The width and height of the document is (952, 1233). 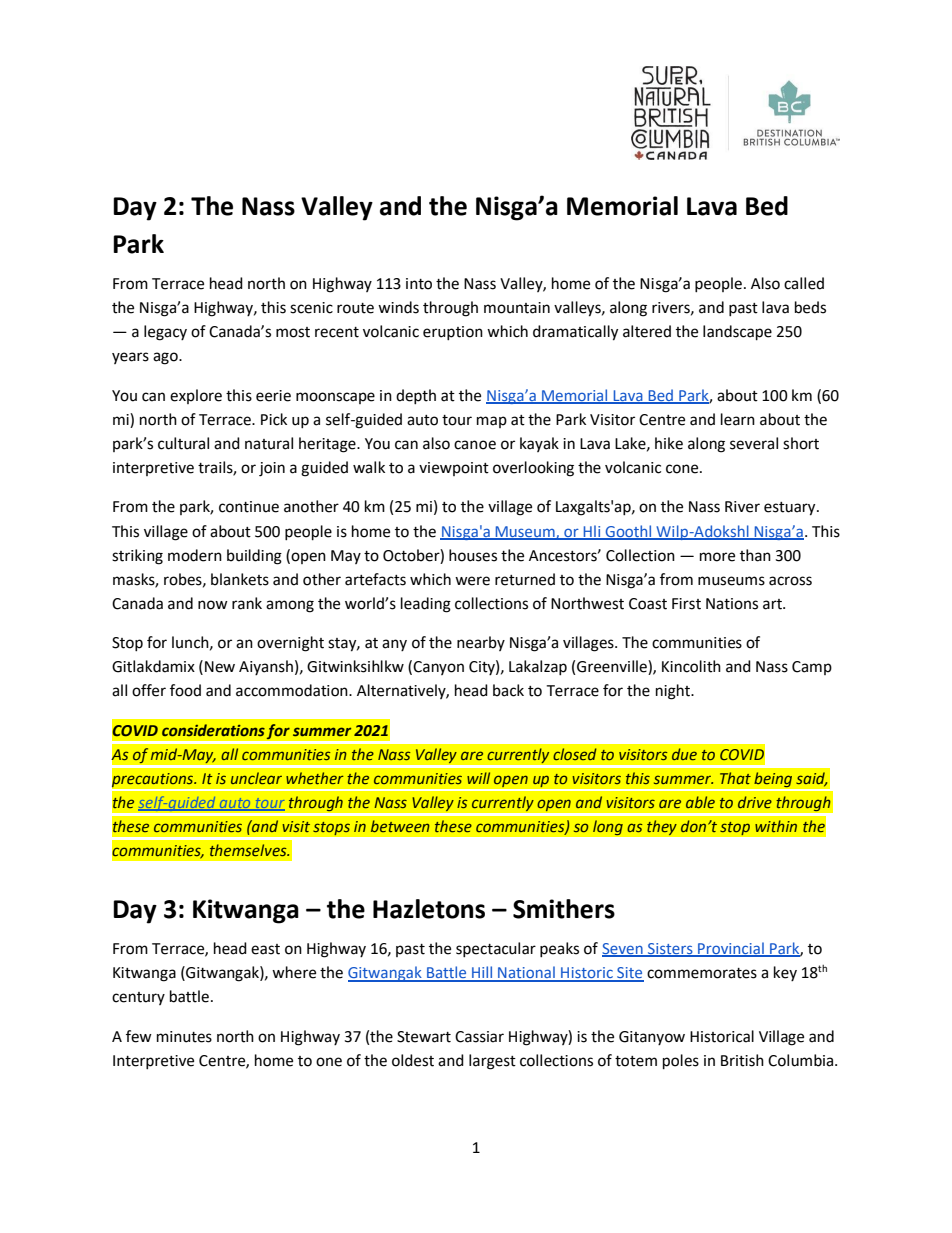 I want to click on Camp, so click(x=812, y=668).
